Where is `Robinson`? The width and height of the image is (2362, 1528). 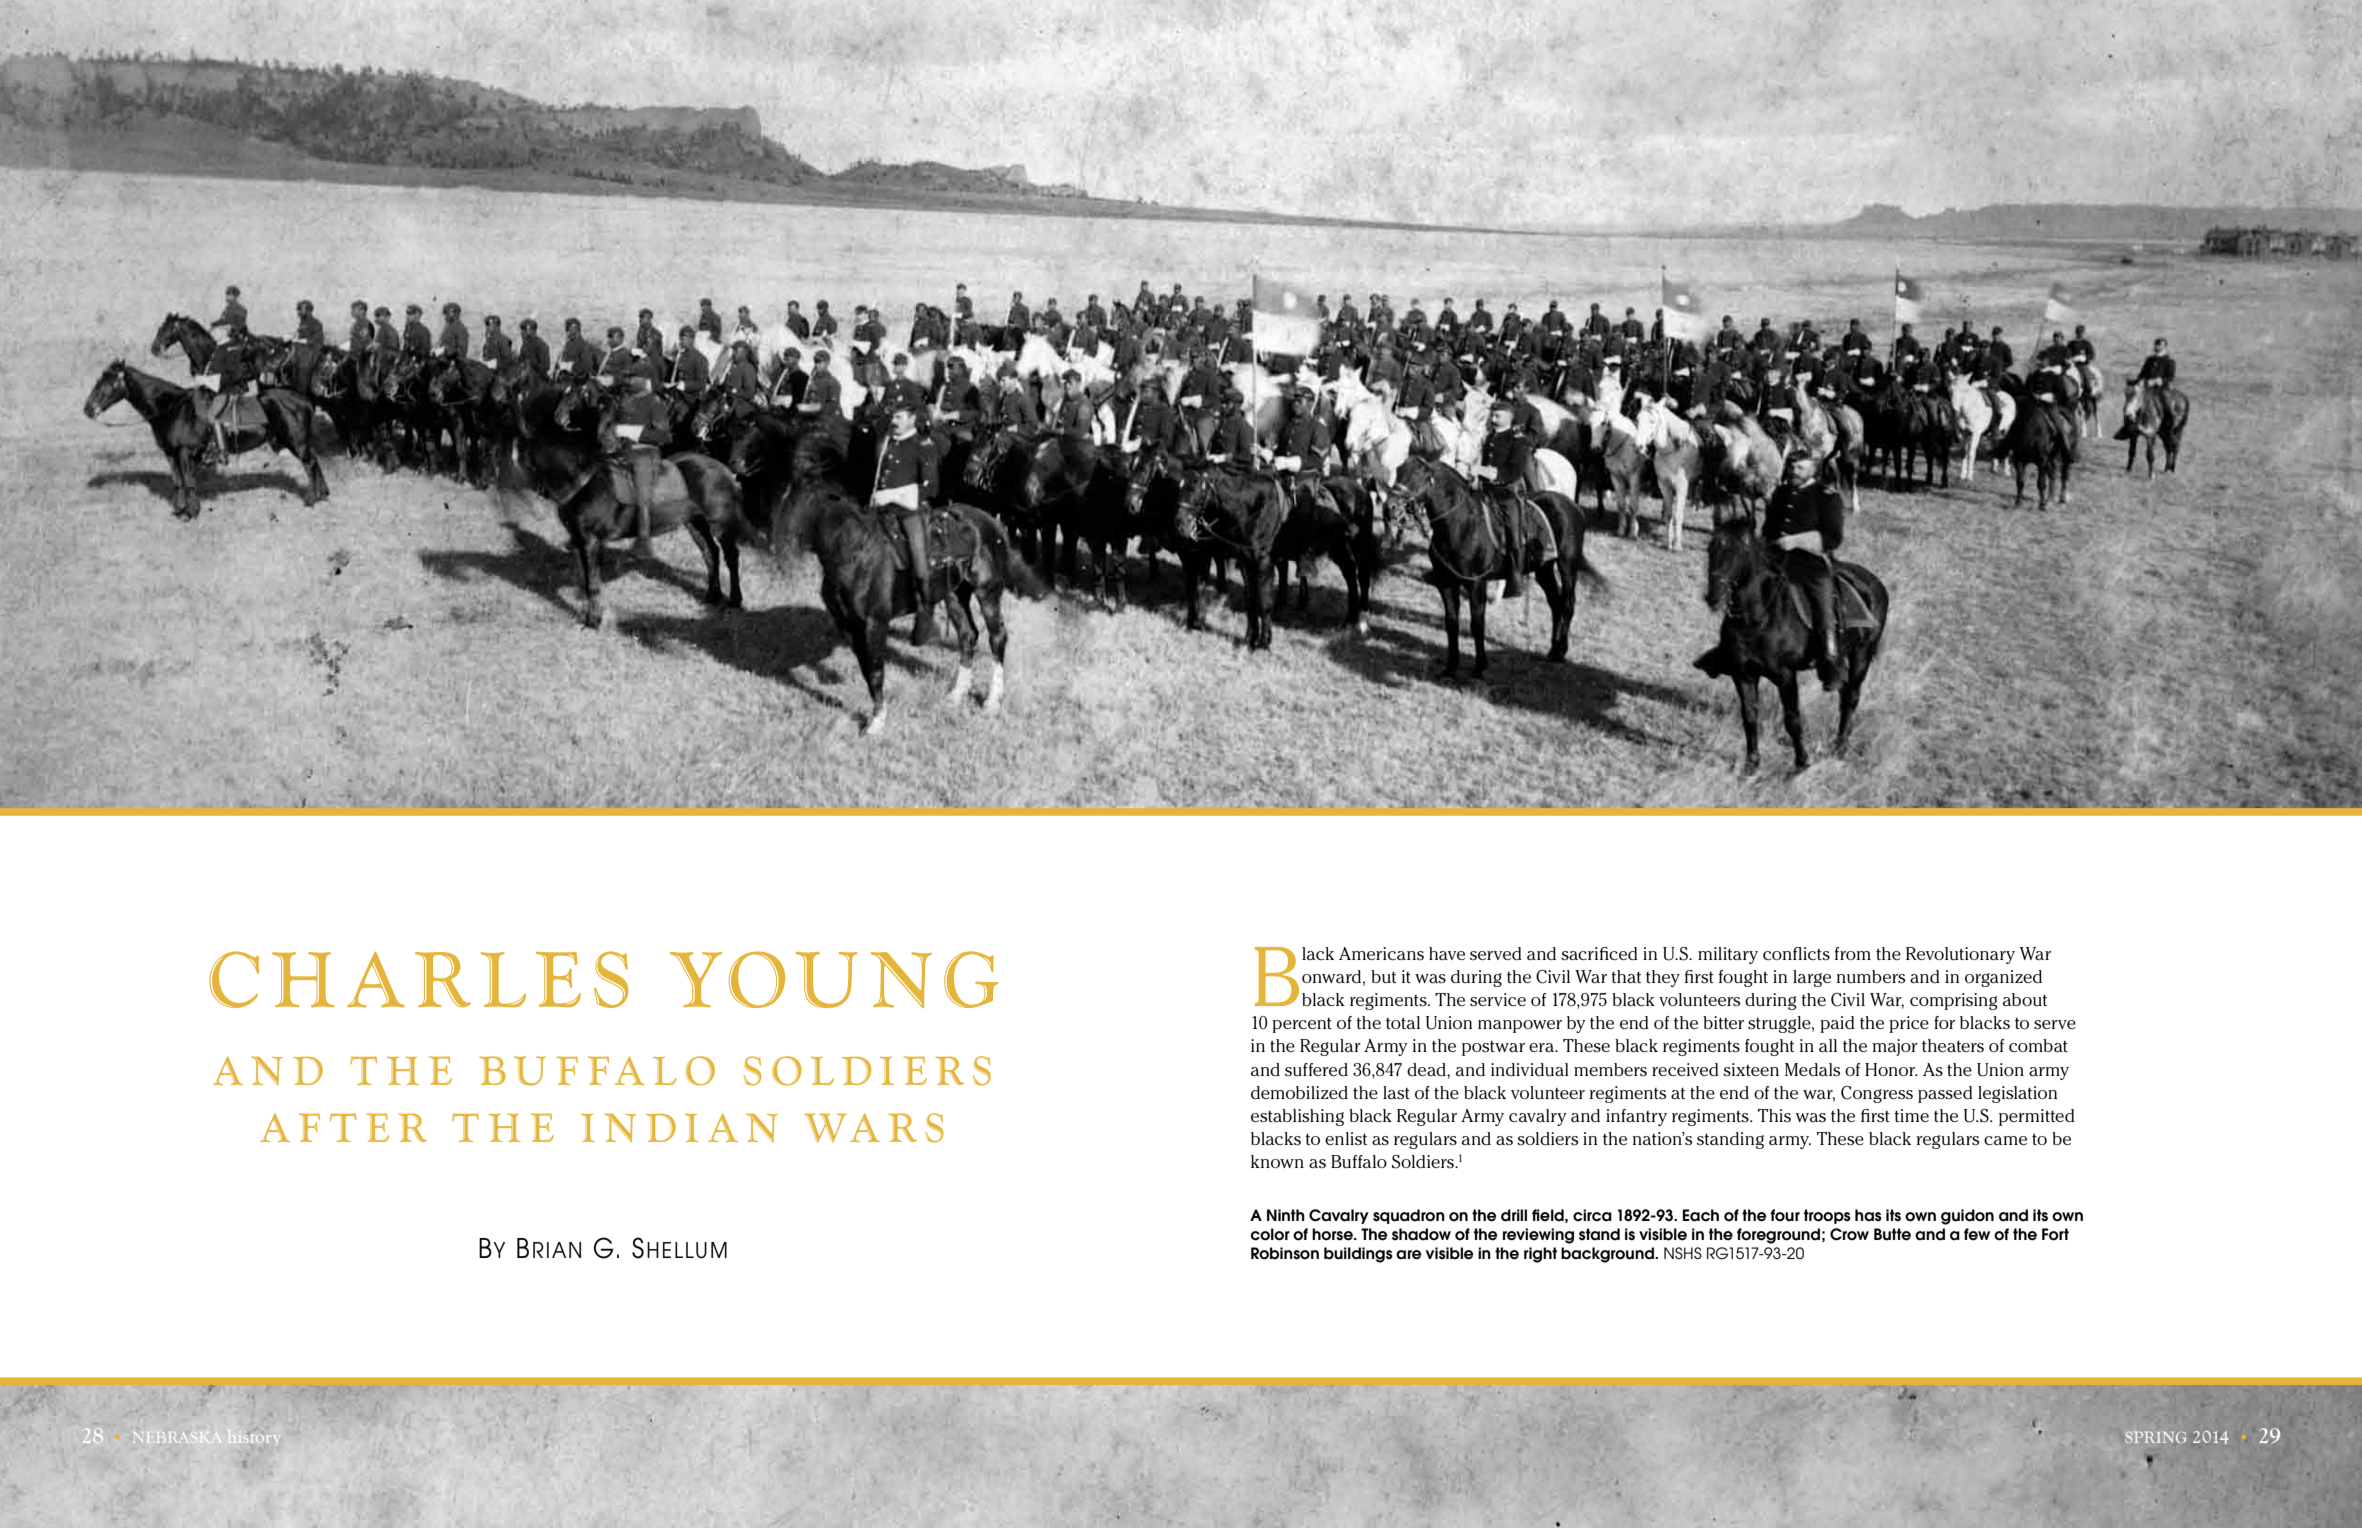 Robinson is located at coordinates (1285, 1253).
